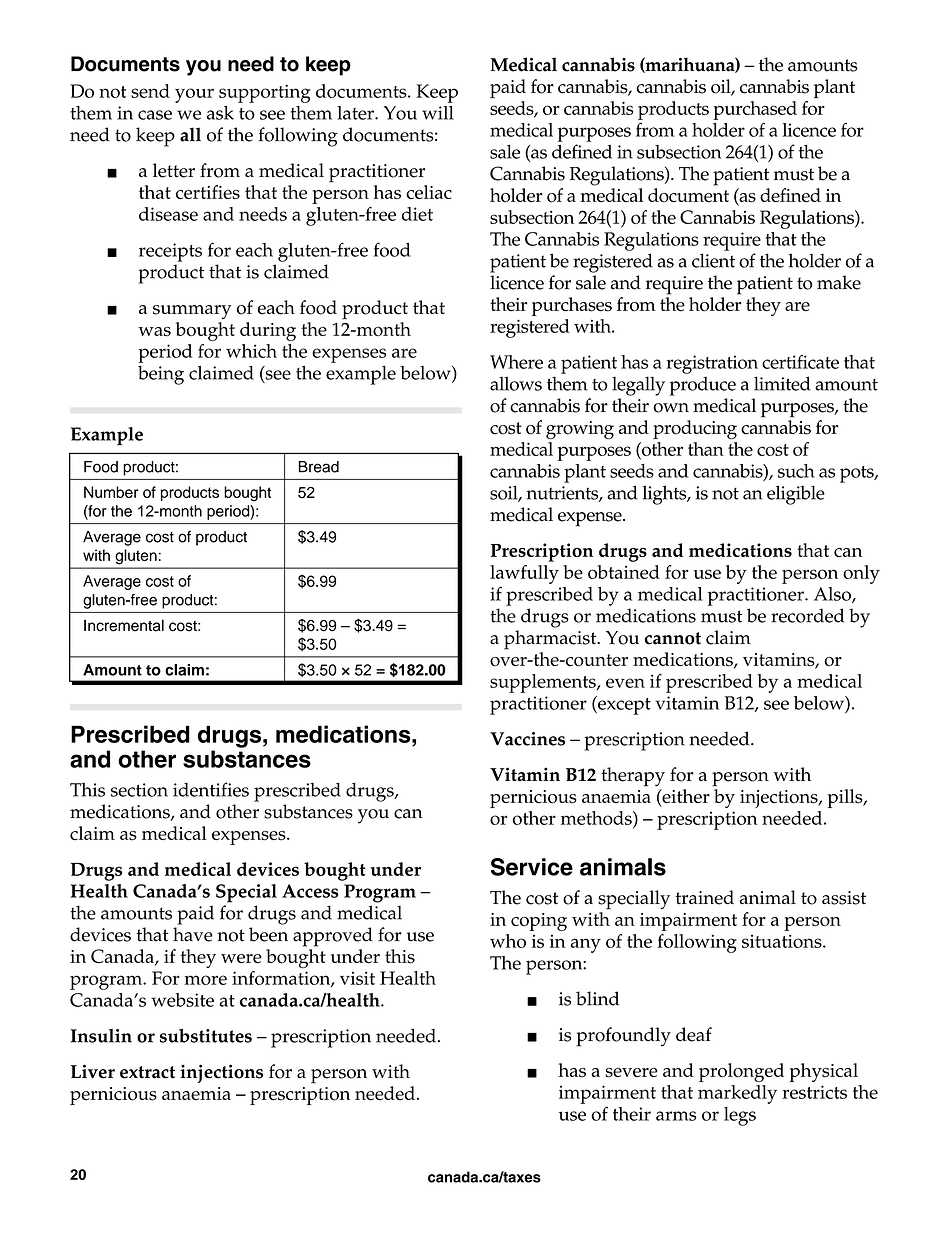  What do you see at coordinates (631, 1073) in the screenshot?
I see `severe` at bounding box center [631, 1073].
